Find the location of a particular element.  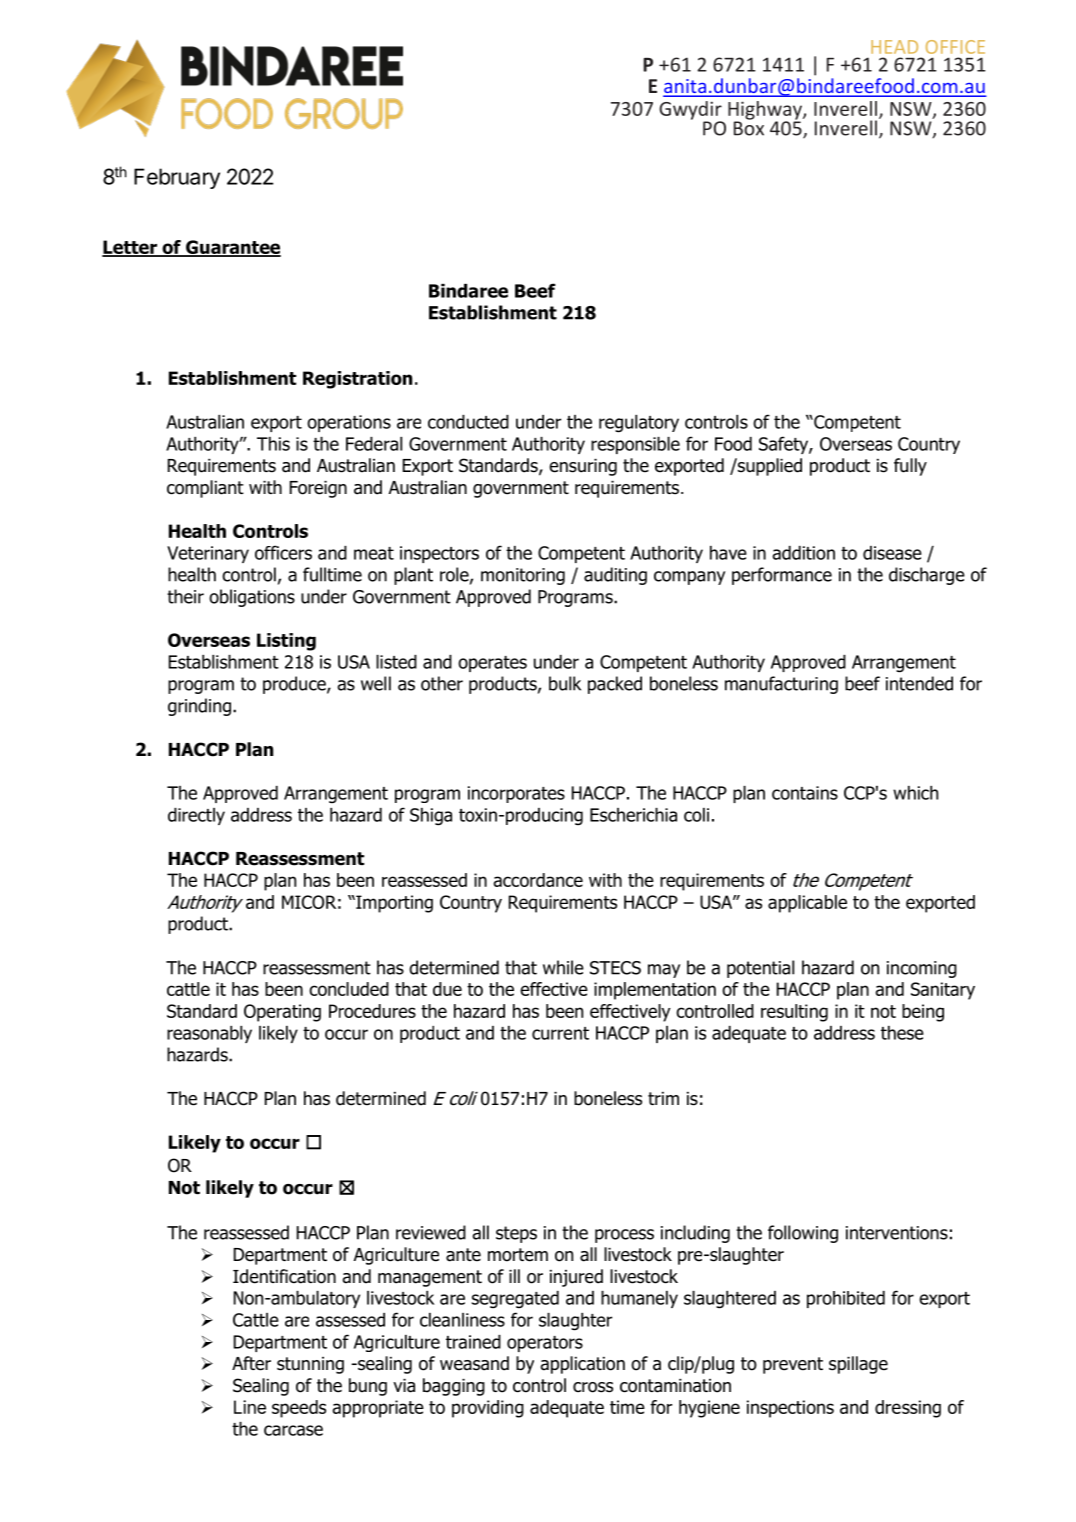

applicable is located at coordinates (807, 904).
